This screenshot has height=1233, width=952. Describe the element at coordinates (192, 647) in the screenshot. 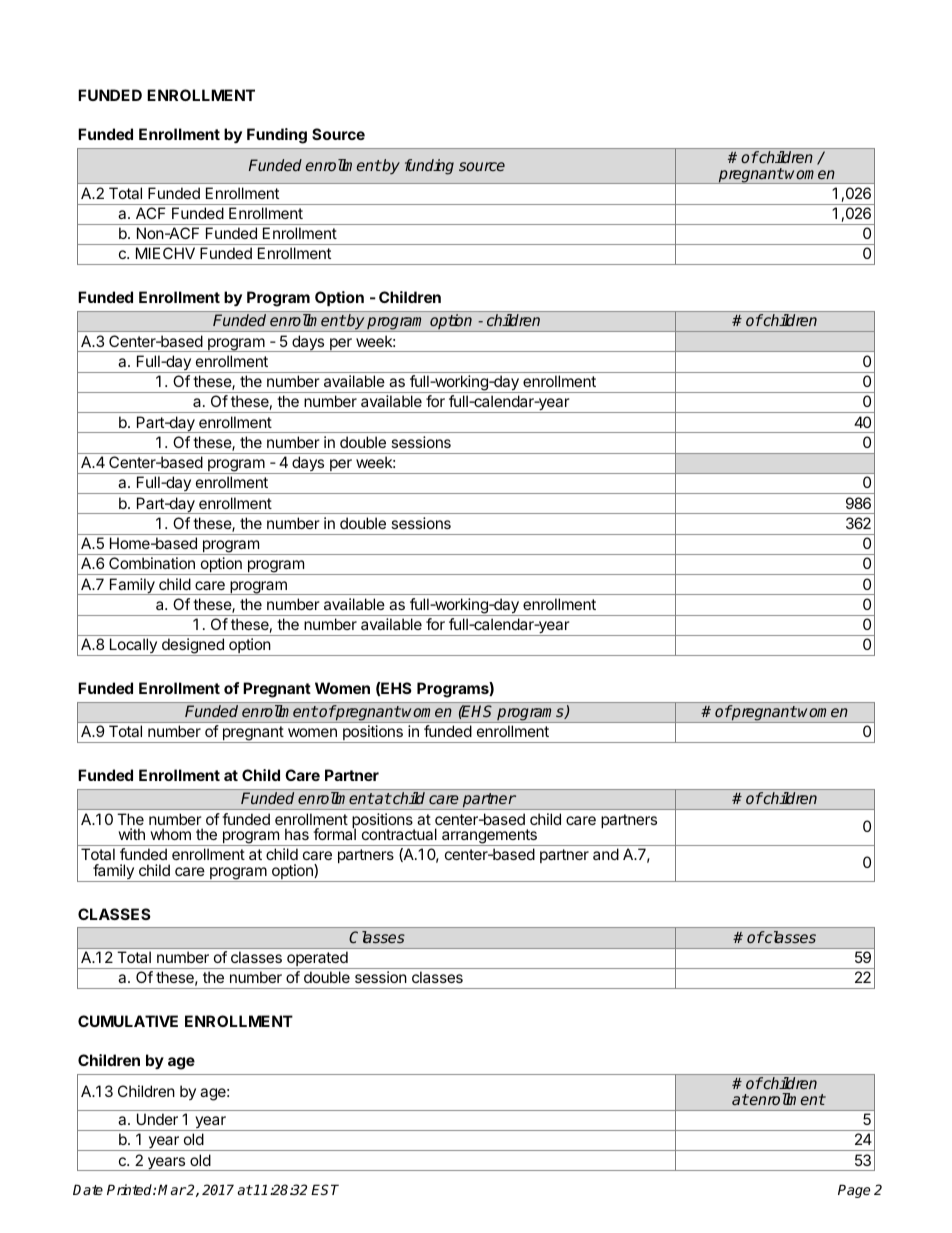

I see `designed` at that location.
